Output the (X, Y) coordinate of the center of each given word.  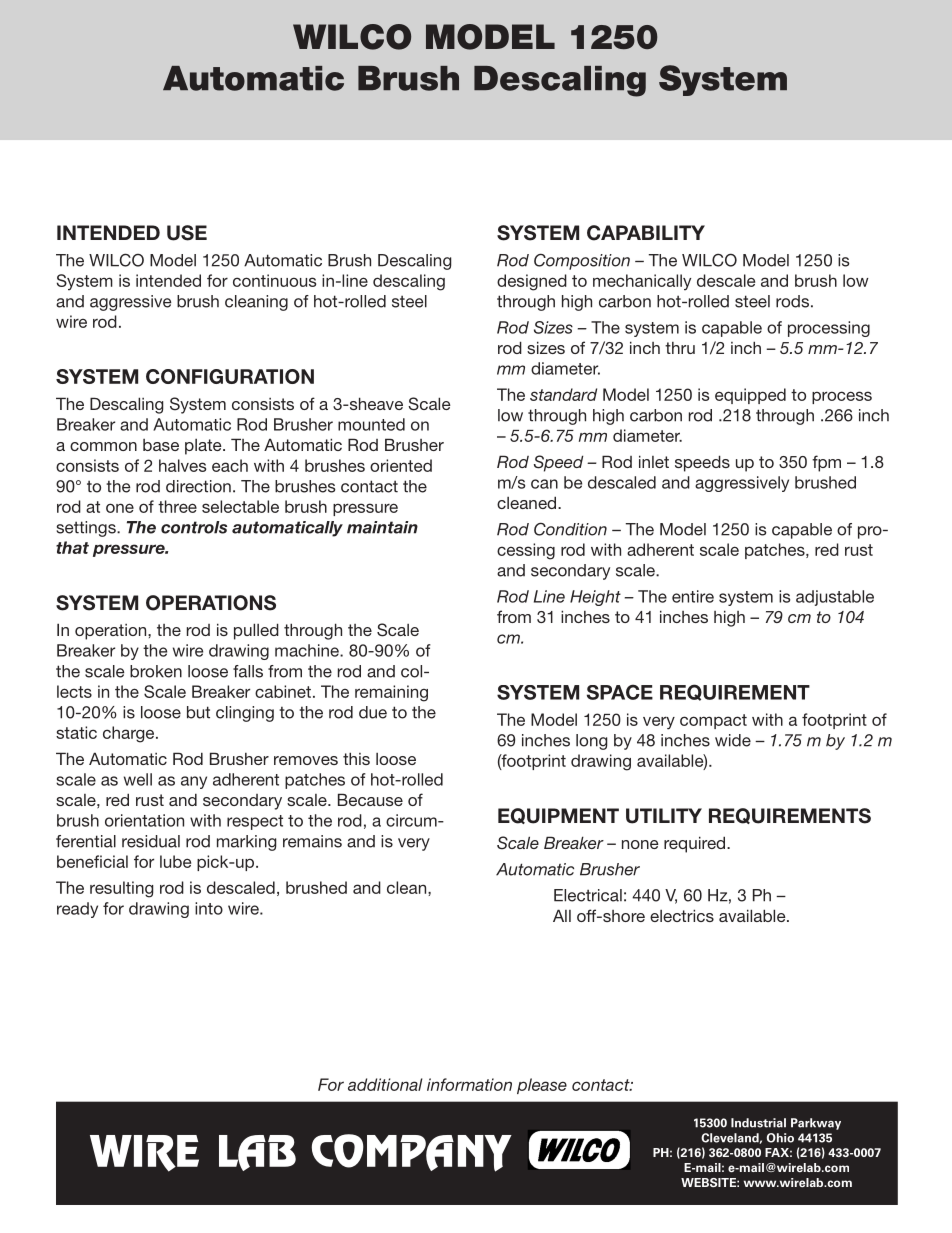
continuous (274, 280)
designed (532, 282)
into (209, 908)
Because (370, 799)
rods (792, 301)
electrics (682, 915)
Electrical (588, 895)
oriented (401, 465)
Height (595, 598)
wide (733, 740)
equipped (750, 396)
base (161, 445)
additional (385, 1084)
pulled (256, 631)
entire (693, 596)
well (138, 779)
